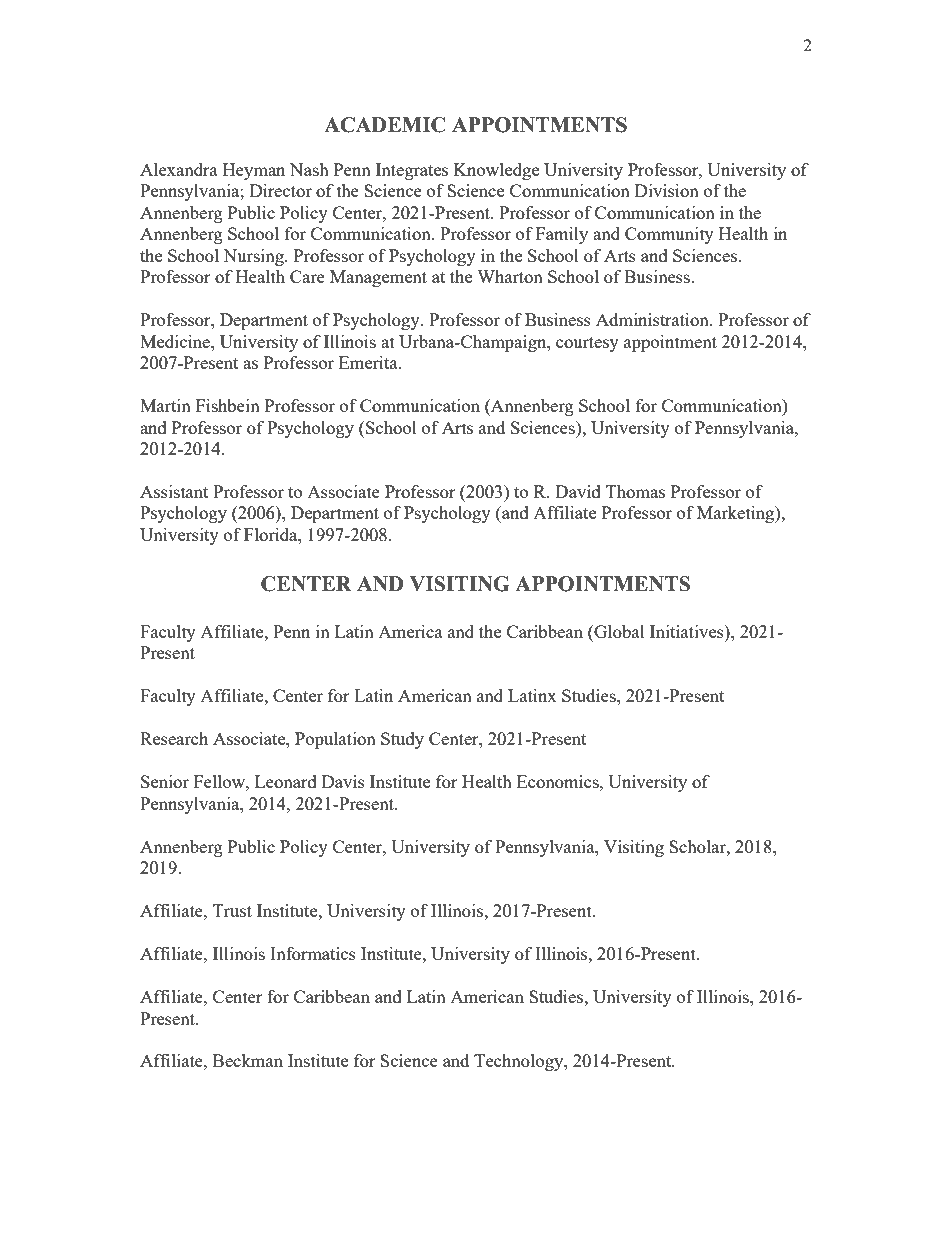 The width and height of the page is (952, 1233). I want to click on Thomas, so click(635, 491).
